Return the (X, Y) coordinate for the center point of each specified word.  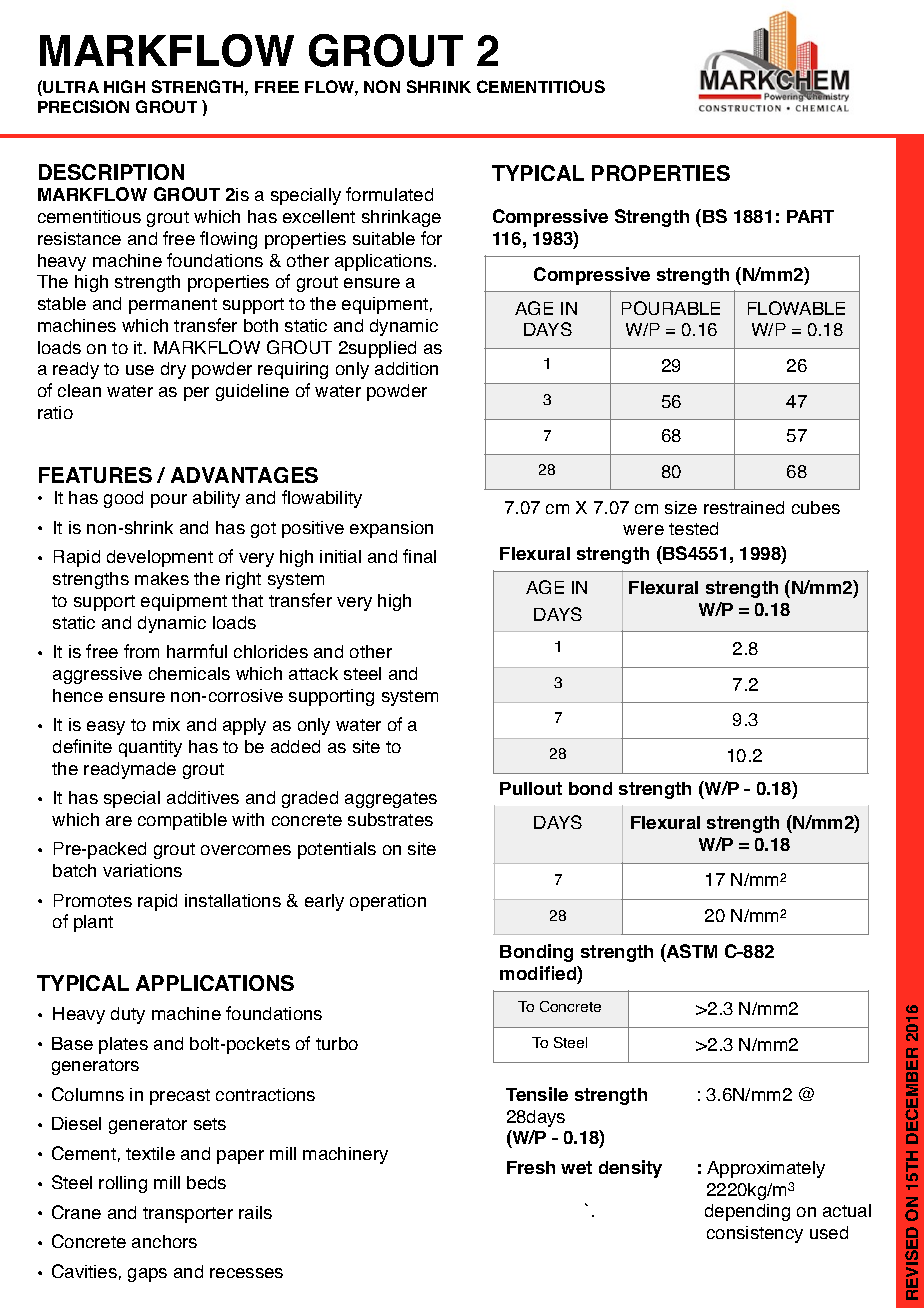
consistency (755, 1234)
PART (810, 216)
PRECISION (83, 106)
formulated (389, 194)
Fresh (531, 1167)
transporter (188, 1215)
